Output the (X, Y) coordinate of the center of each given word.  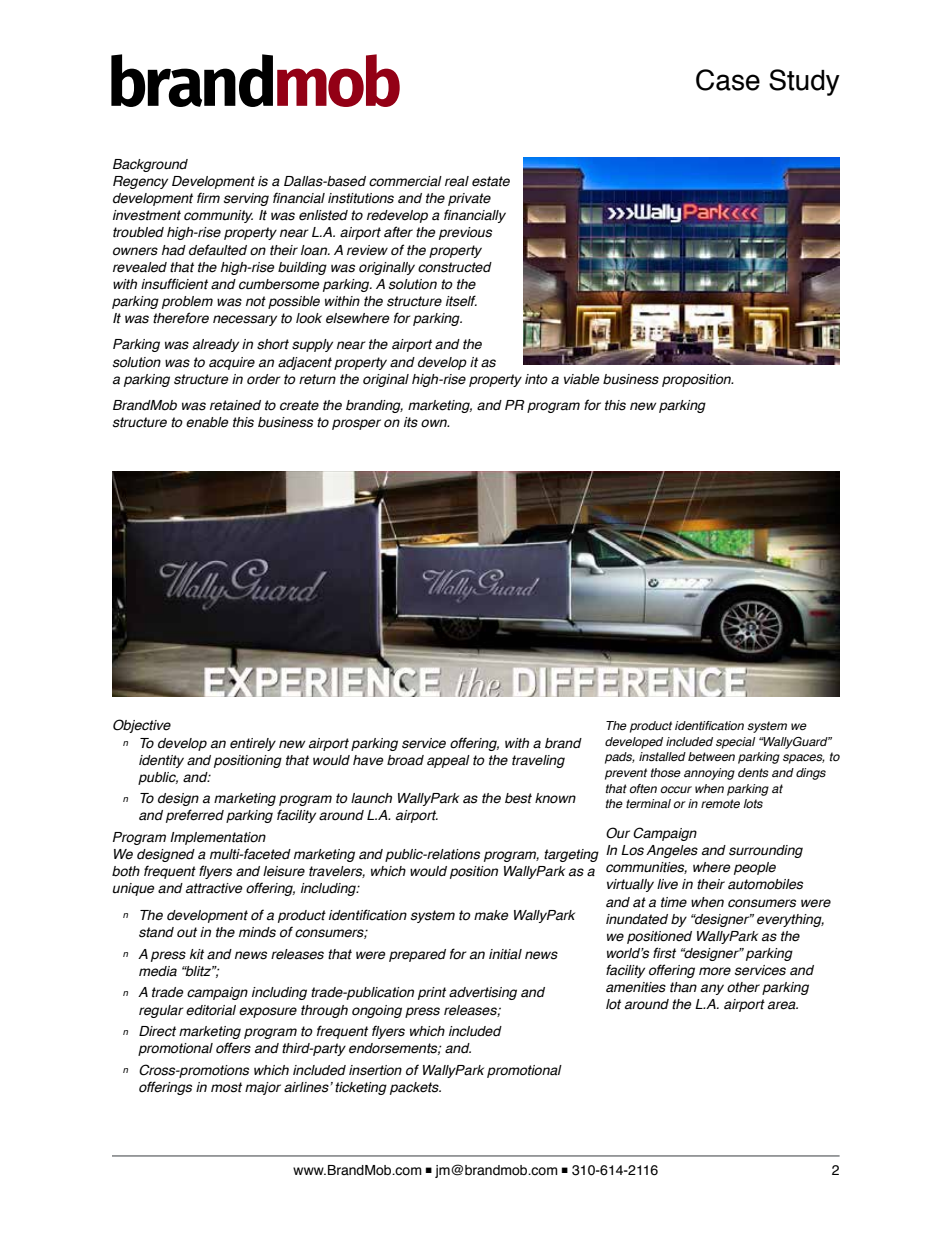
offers (233, 1048)
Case (728, 80)
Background (150, 165)
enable (207, 422)
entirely (253, 744)
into (536, 379)
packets (415, 1088)
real (457, 181)
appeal (448, 761)
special (735, 743)
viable (581, 379)
